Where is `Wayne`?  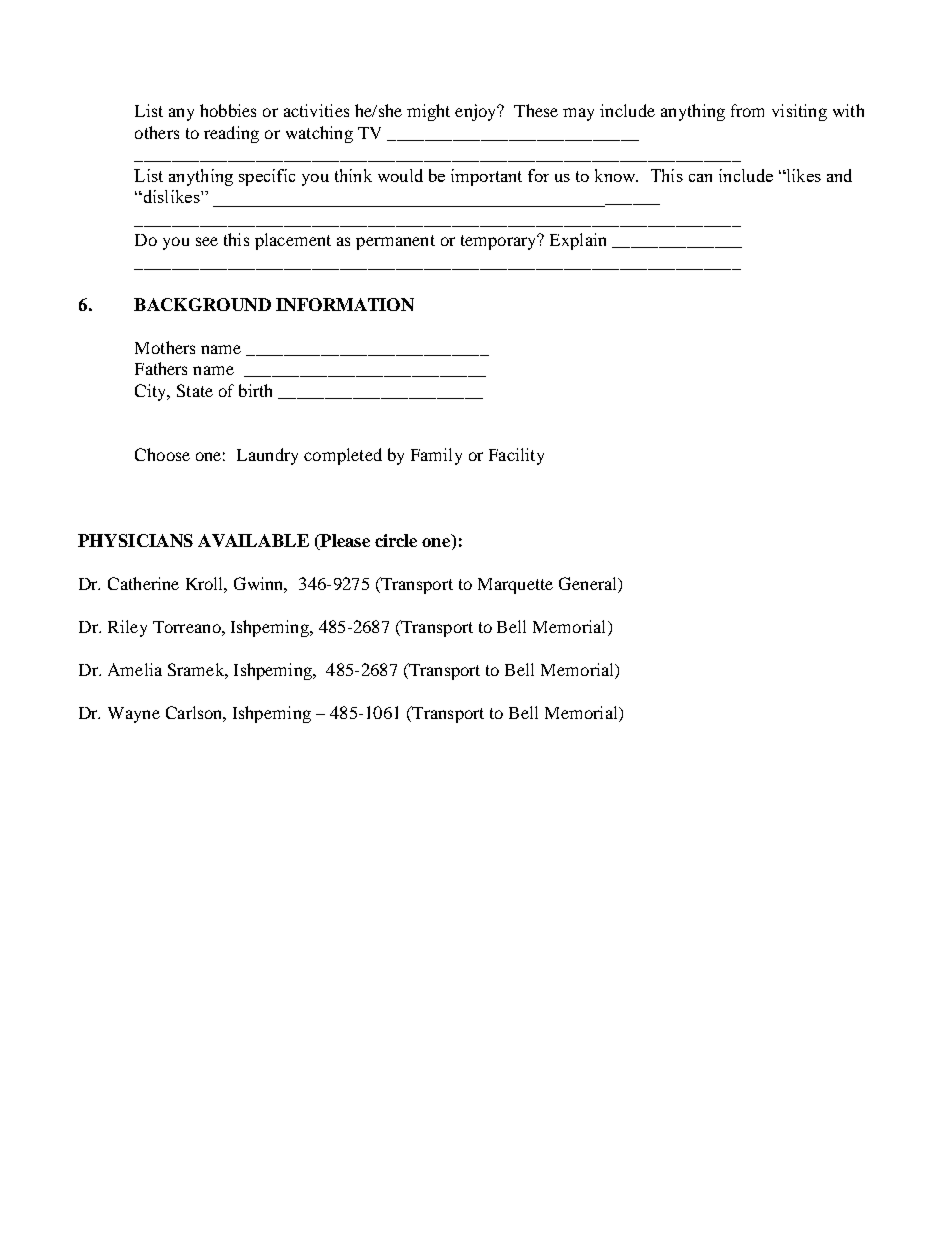 Wayne is located at coordinates (134, 715).
